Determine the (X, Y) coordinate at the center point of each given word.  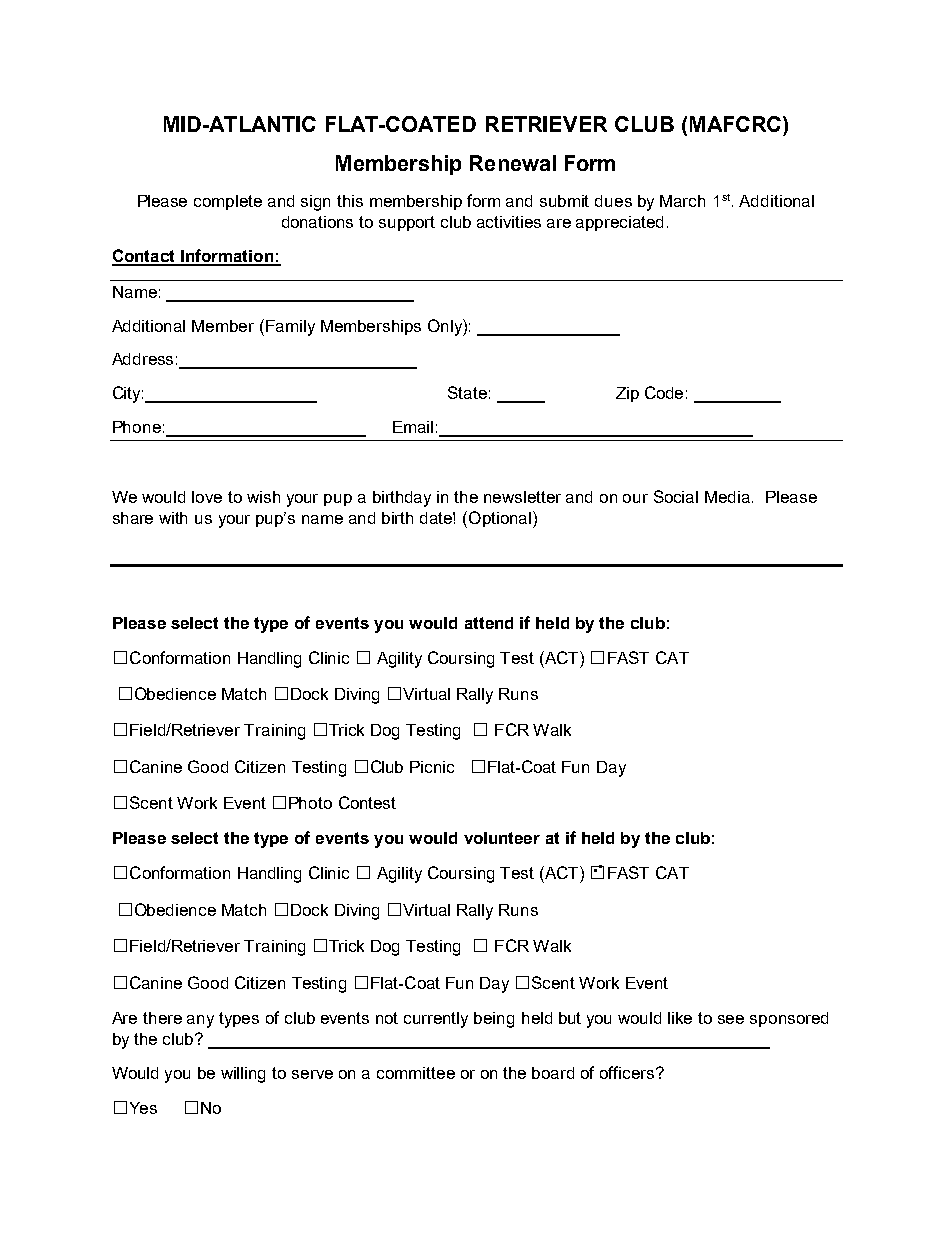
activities (509, 222)
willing (243, 1075)
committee (416, 1073)
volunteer (502, 838)
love (207, 497)
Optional (500, 519)
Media (727, 497)
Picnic (432, 767)
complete (228, 202)
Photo (310, 803)
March (682, 201)
